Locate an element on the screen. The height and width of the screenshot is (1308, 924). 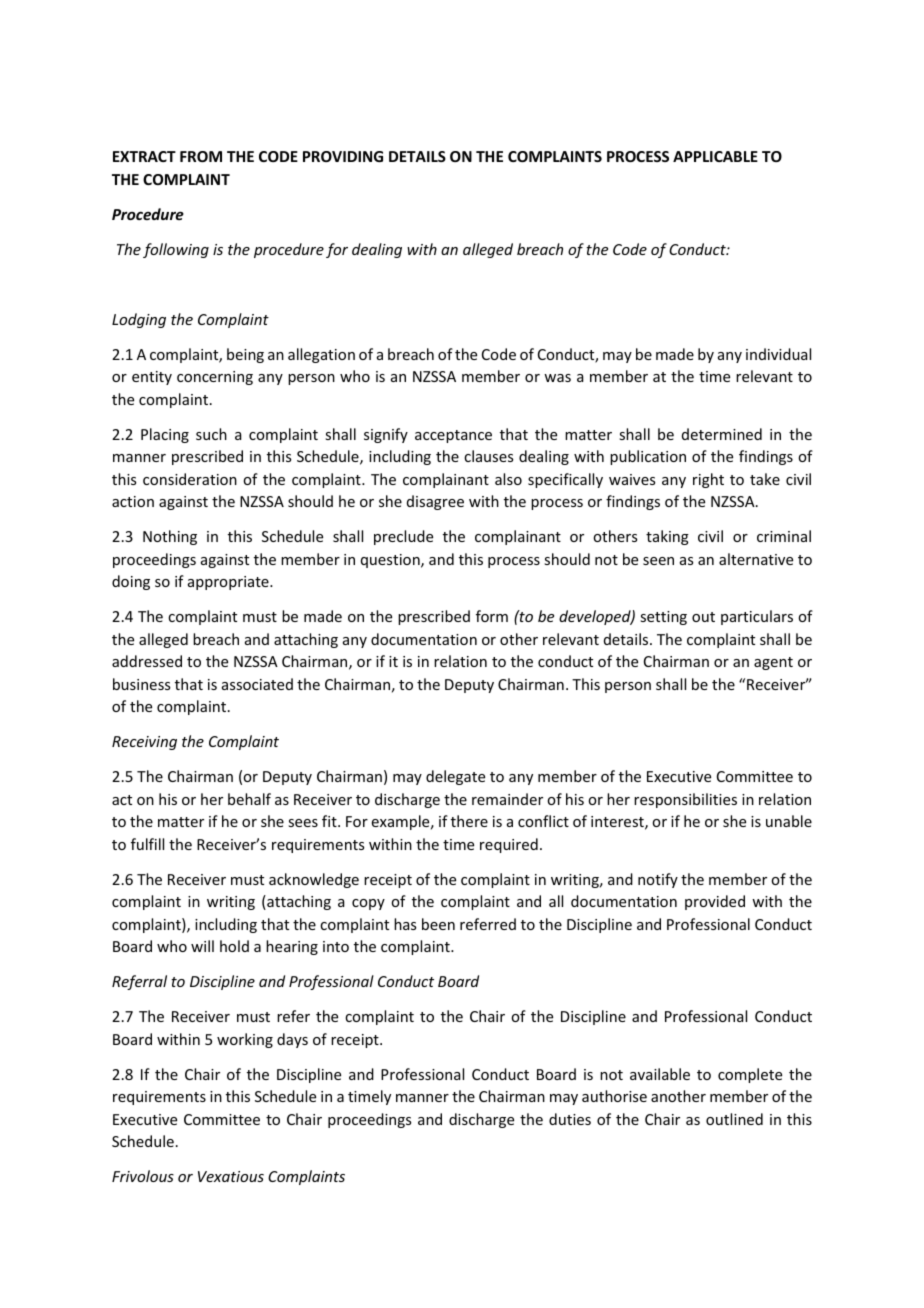
form is located at coordinates (492, 616).
